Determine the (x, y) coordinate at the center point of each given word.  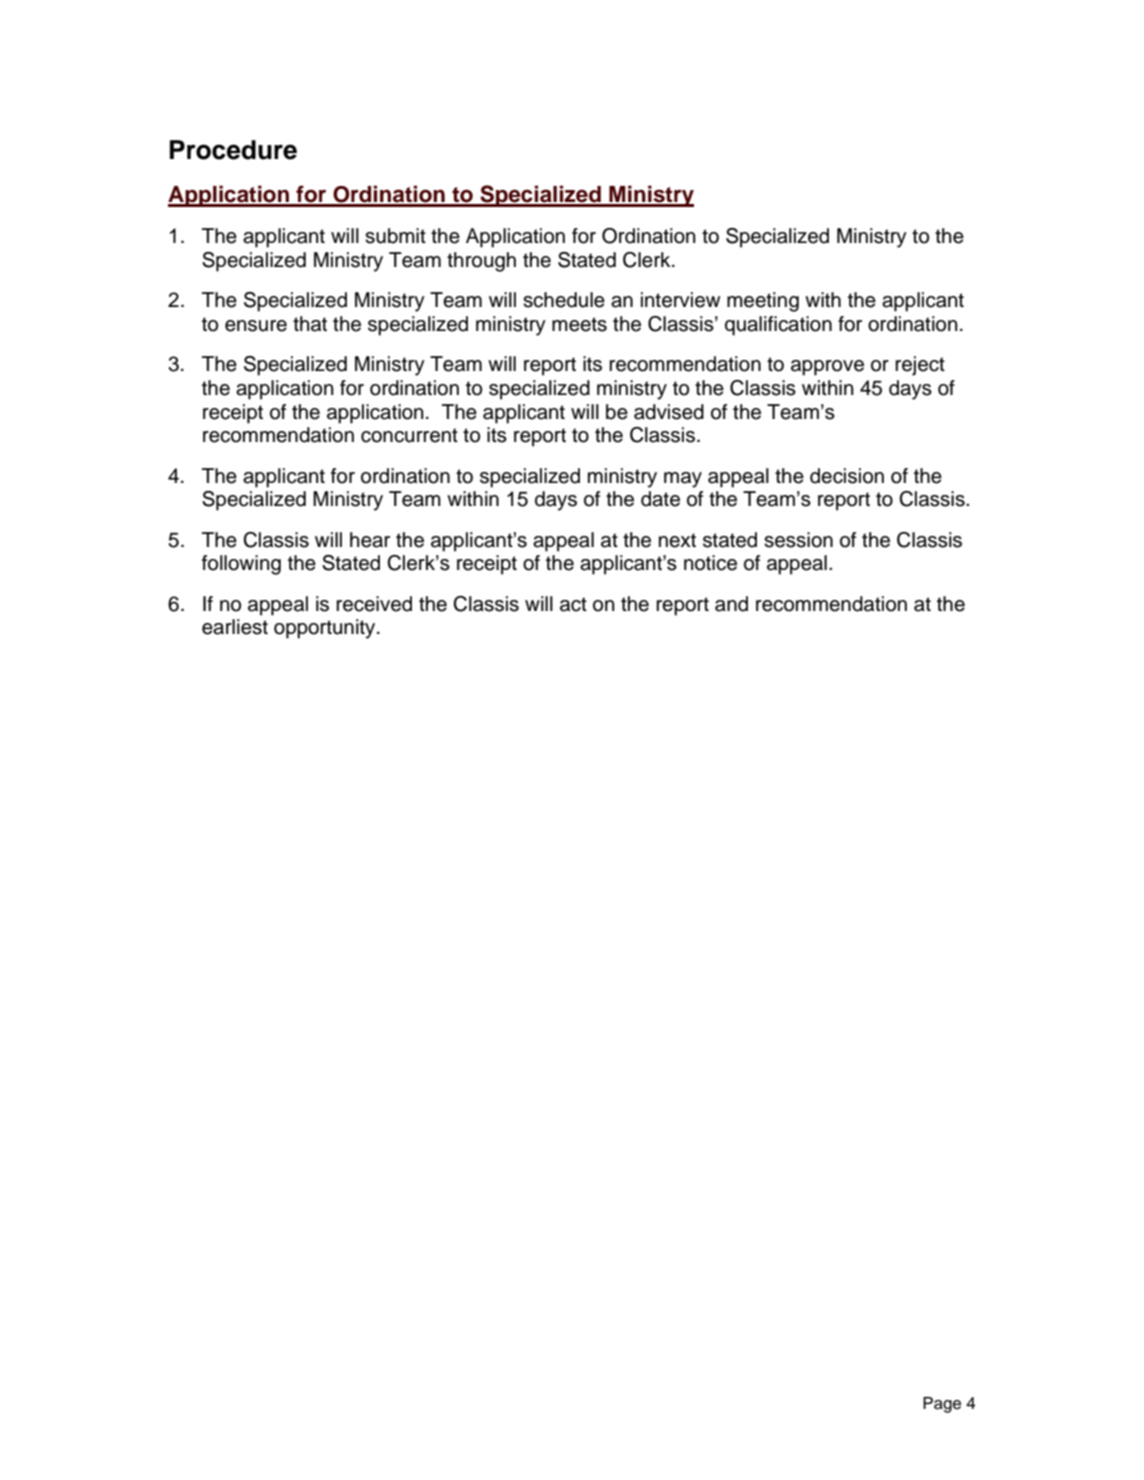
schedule (564, 300)
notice (710, 563)
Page (942, 1405)
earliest (235, 627)
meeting (763, 302)
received (374, 604)
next (677, 540)
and (731, 604)
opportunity (326, 629)
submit (395, 236)
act (573, 604)
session (798, 540)
